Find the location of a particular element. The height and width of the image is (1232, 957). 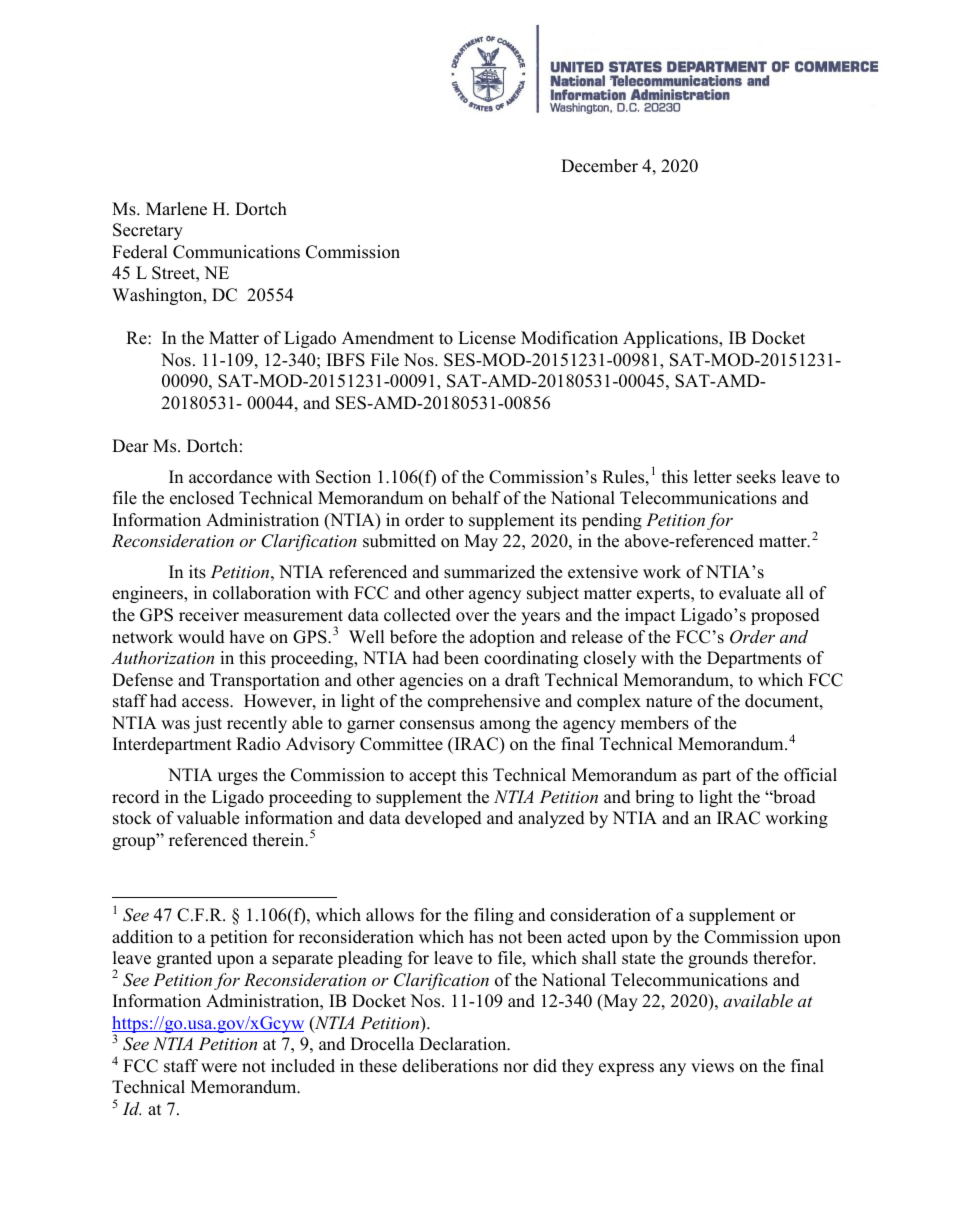

License is located at coordinates (487, 338).
